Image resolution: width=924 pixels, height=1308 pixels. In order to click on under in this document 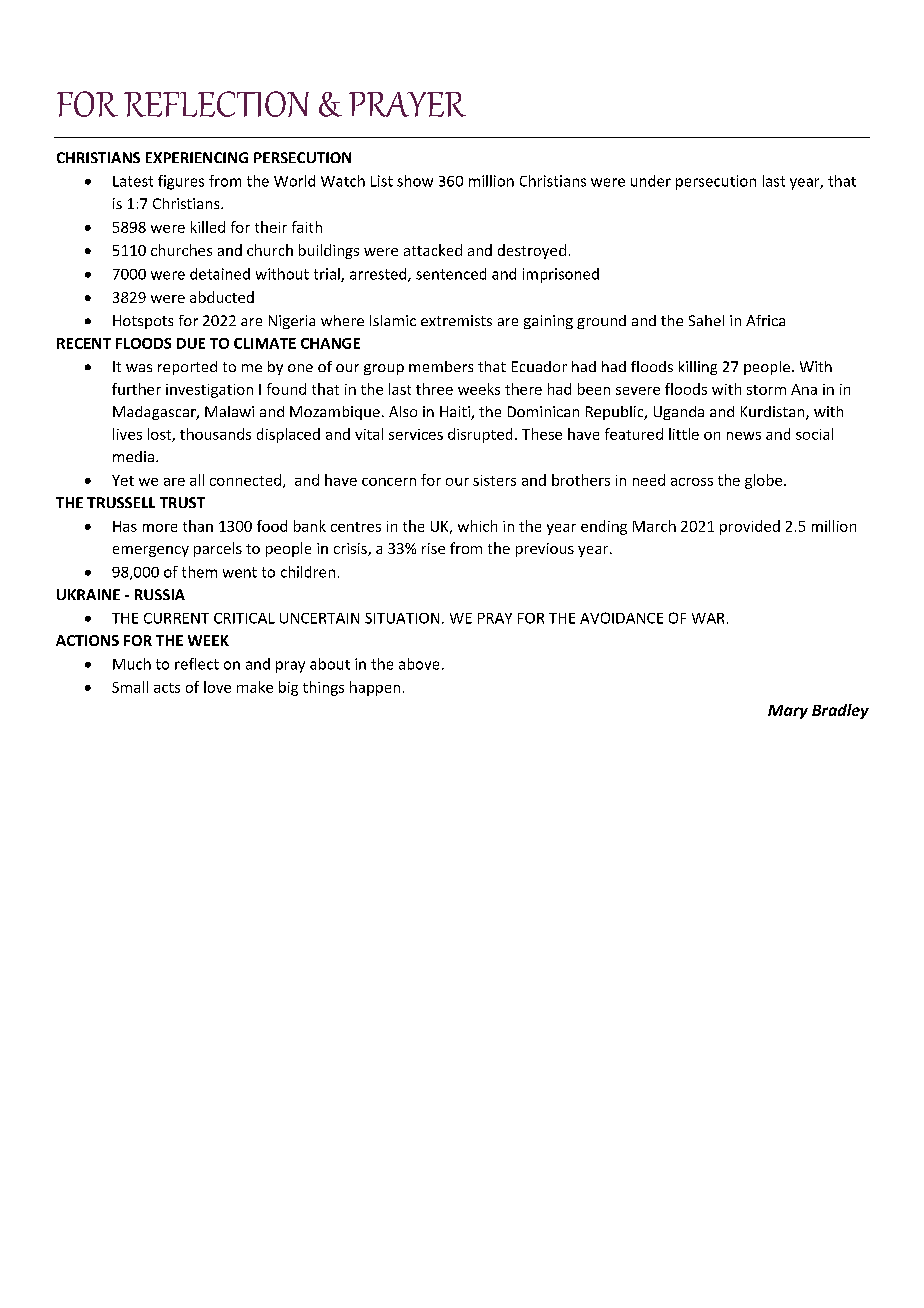, I will do `click(651, 181)`.
